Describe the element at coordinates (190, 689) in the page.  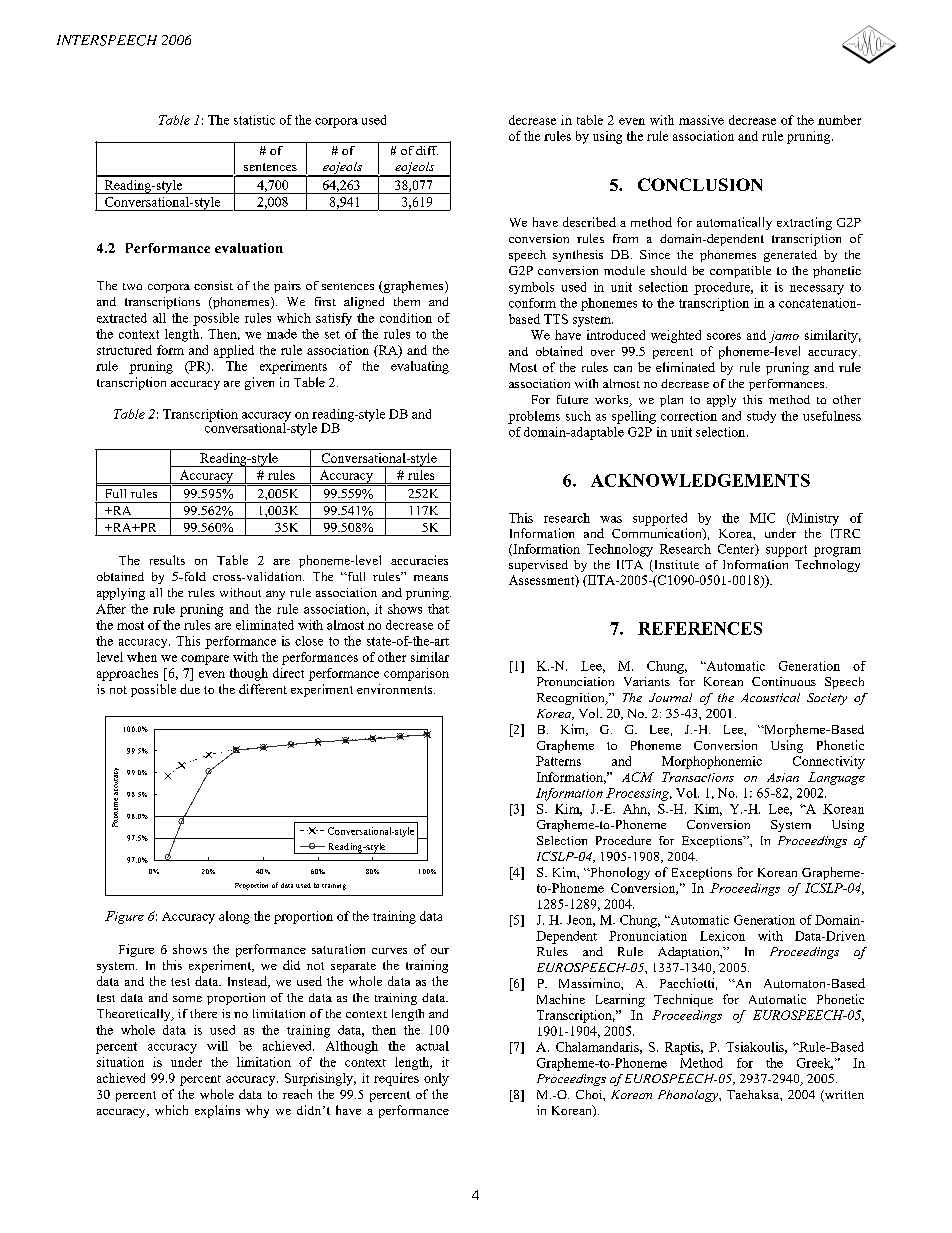
I see `due` at that location.
